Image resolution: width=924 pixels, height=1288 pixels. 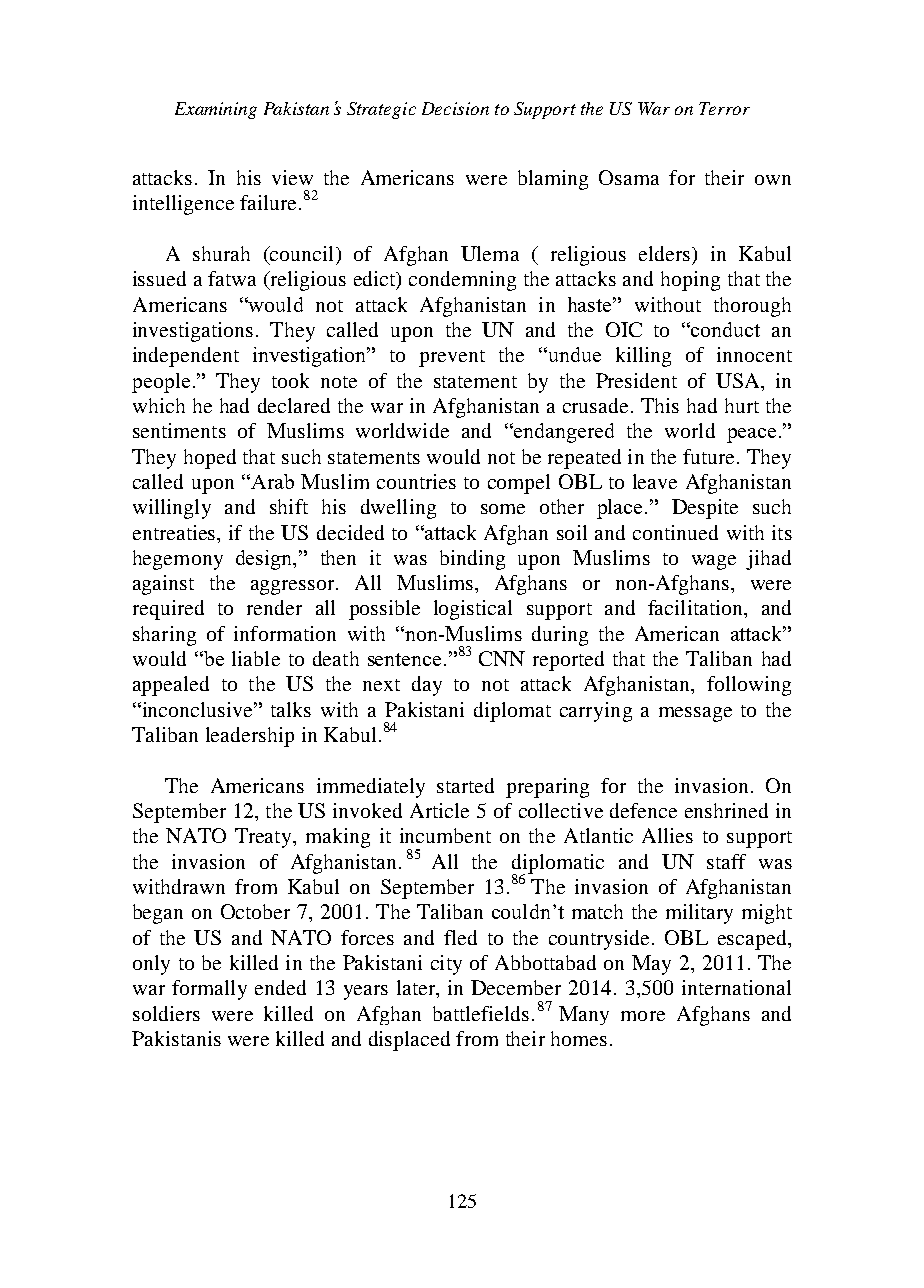 I want to click on Decision, so click(x=455, y=108).
